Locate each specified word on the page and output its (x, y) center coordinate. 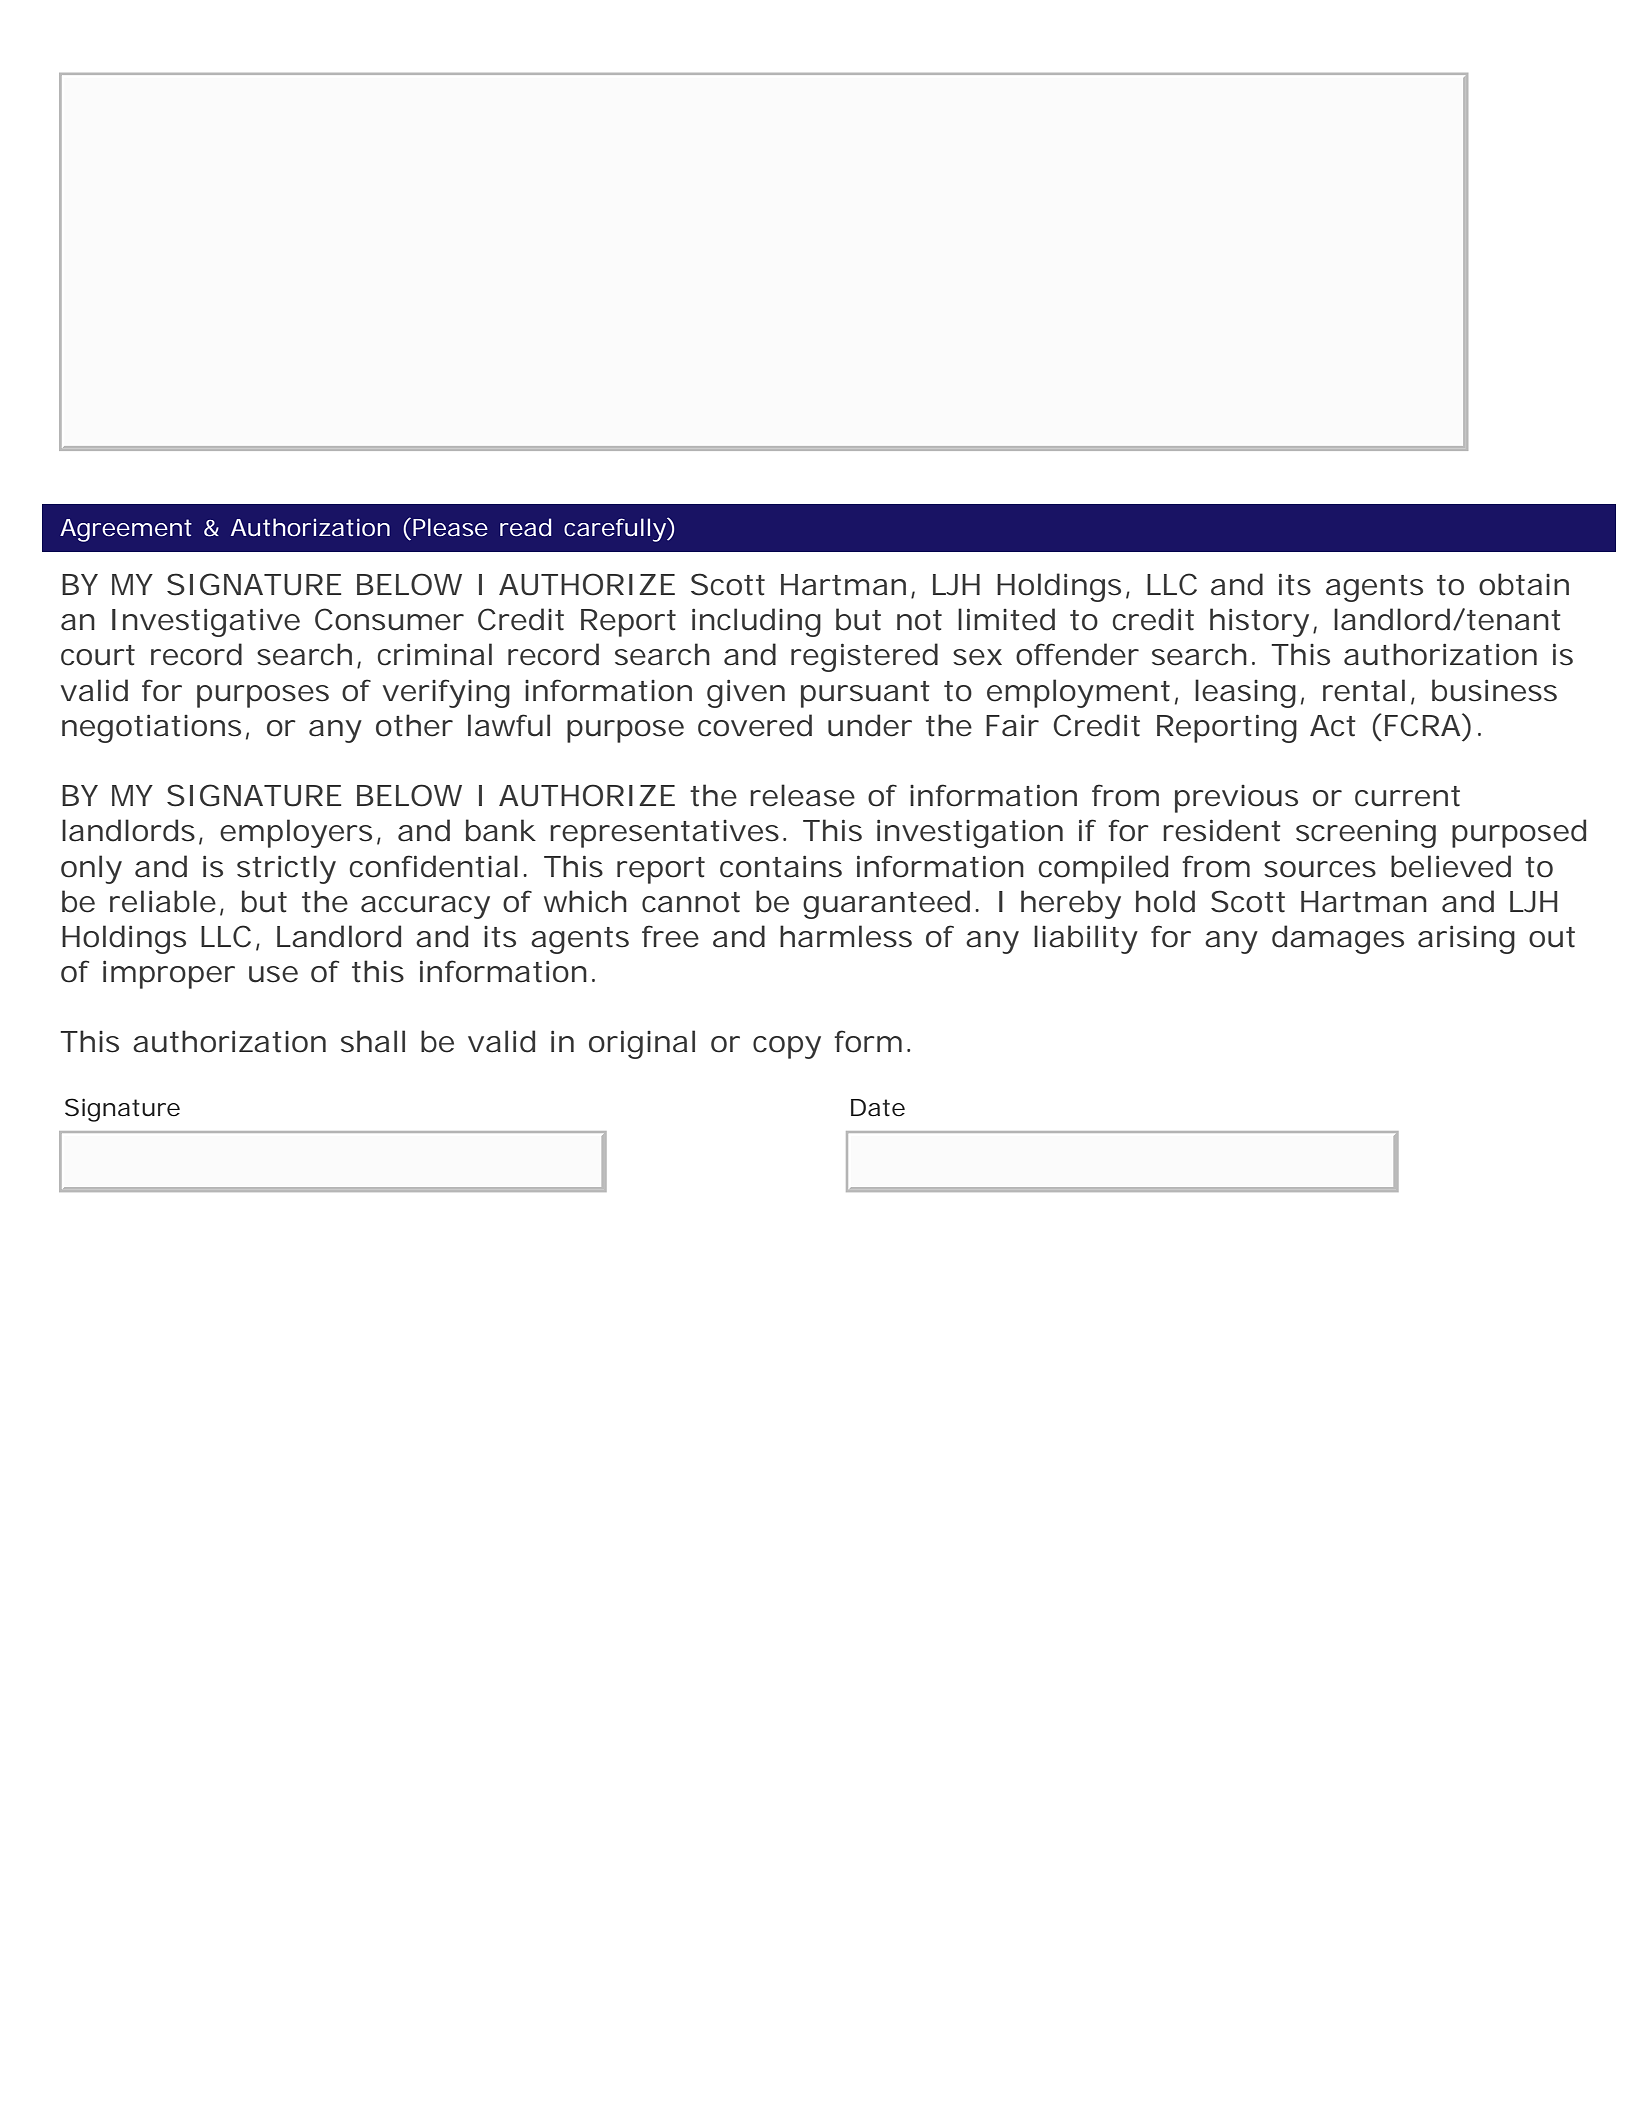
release (802, 795)
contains (781, 866)
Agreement (126, 530)
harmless (846, 936)
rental (1364, 690)
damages (1338, 939)
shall (373, 1041)
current (1407, 796)
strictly (286, 869)
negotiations (151, 728)
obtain (1524, 584)
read (525, 527)
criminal (435, 654)
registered (864, 657)
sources (1320, 869)
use (273, 974)
